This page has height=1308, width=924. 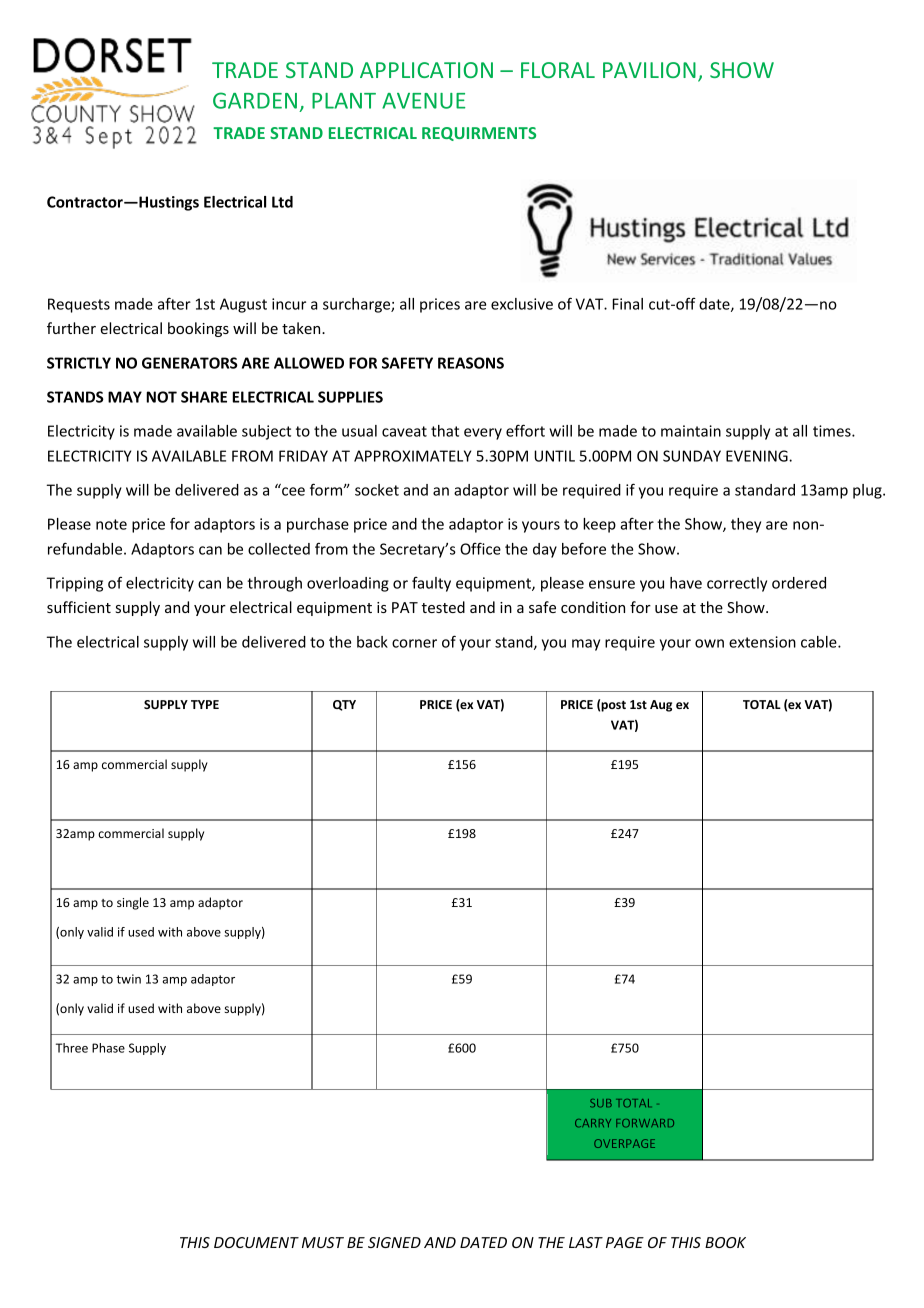 I want to click on REQUIRMENTS, so click(x=479, y=134).
